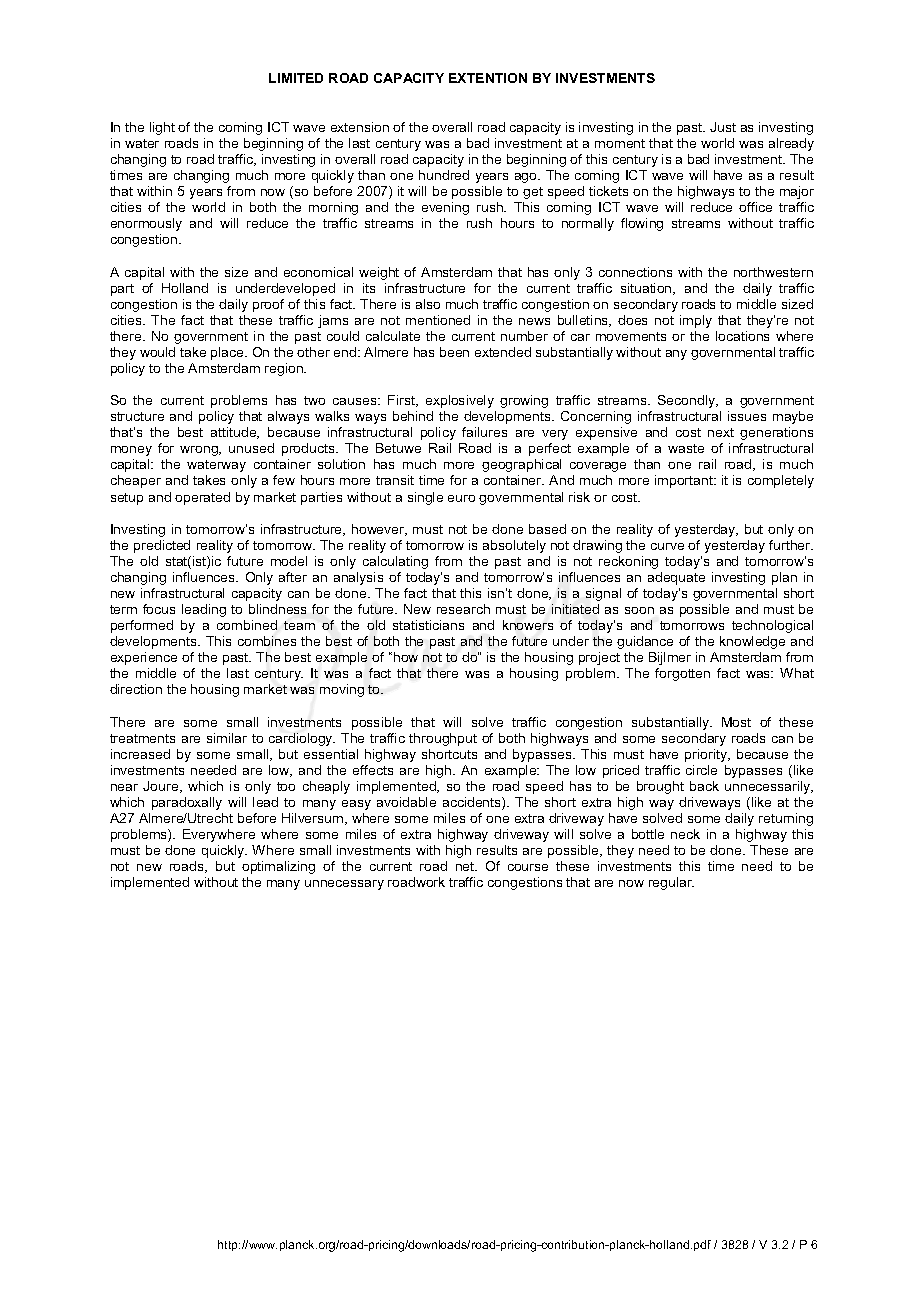  Describe the element at coordinates (676, 578) in the screenshot. I see `adequate` at that location.
